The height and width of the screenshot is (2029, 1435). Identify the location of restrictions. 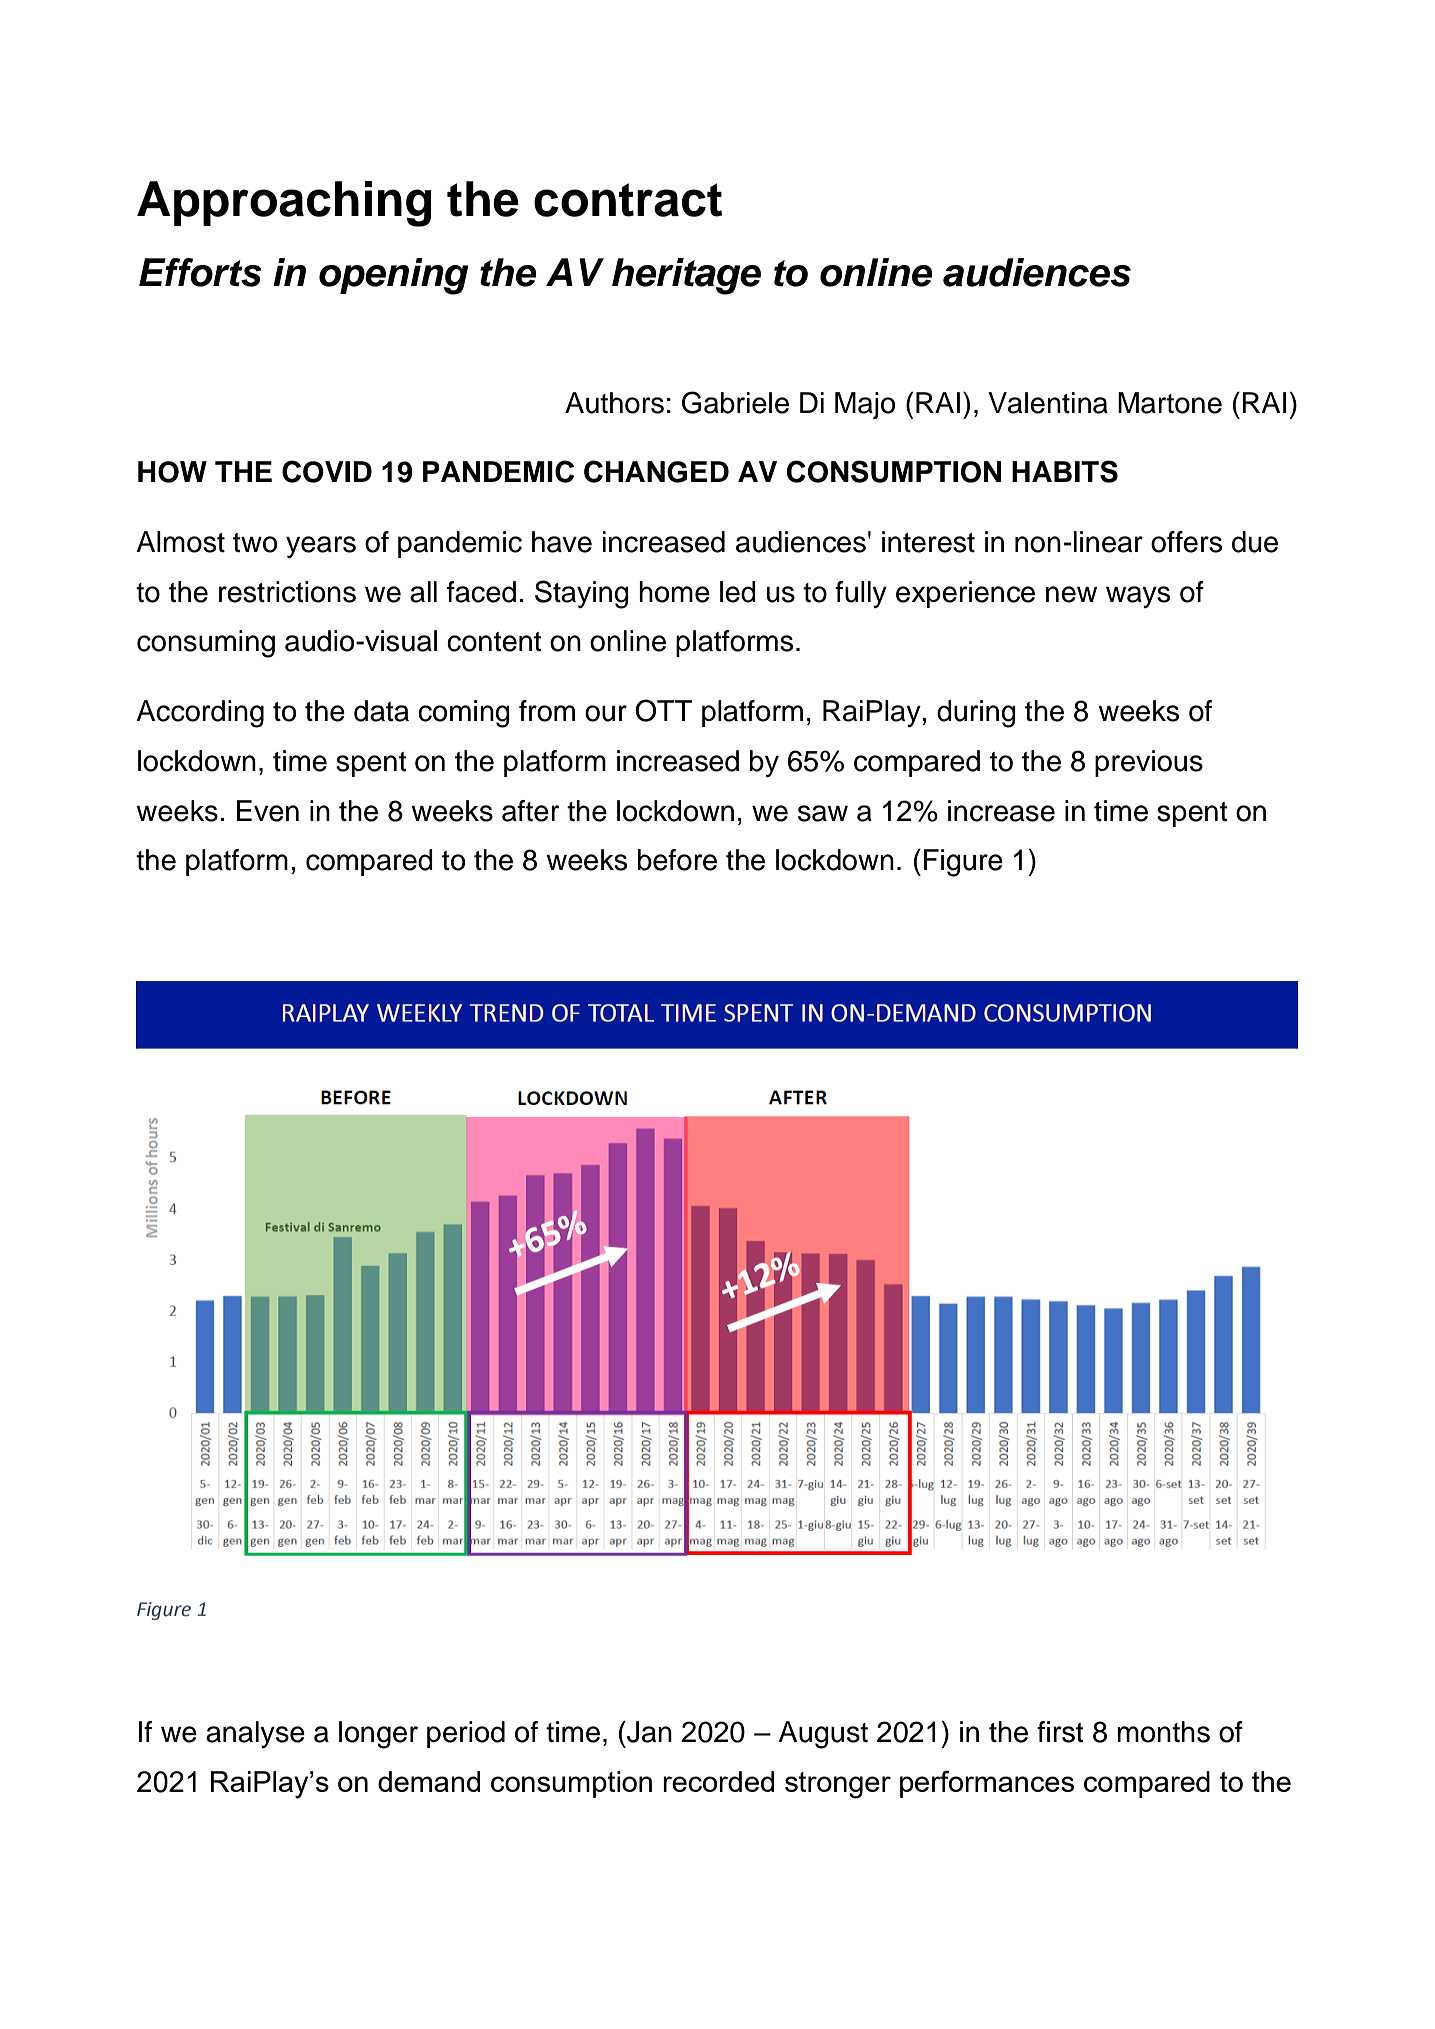
(287, 592).
